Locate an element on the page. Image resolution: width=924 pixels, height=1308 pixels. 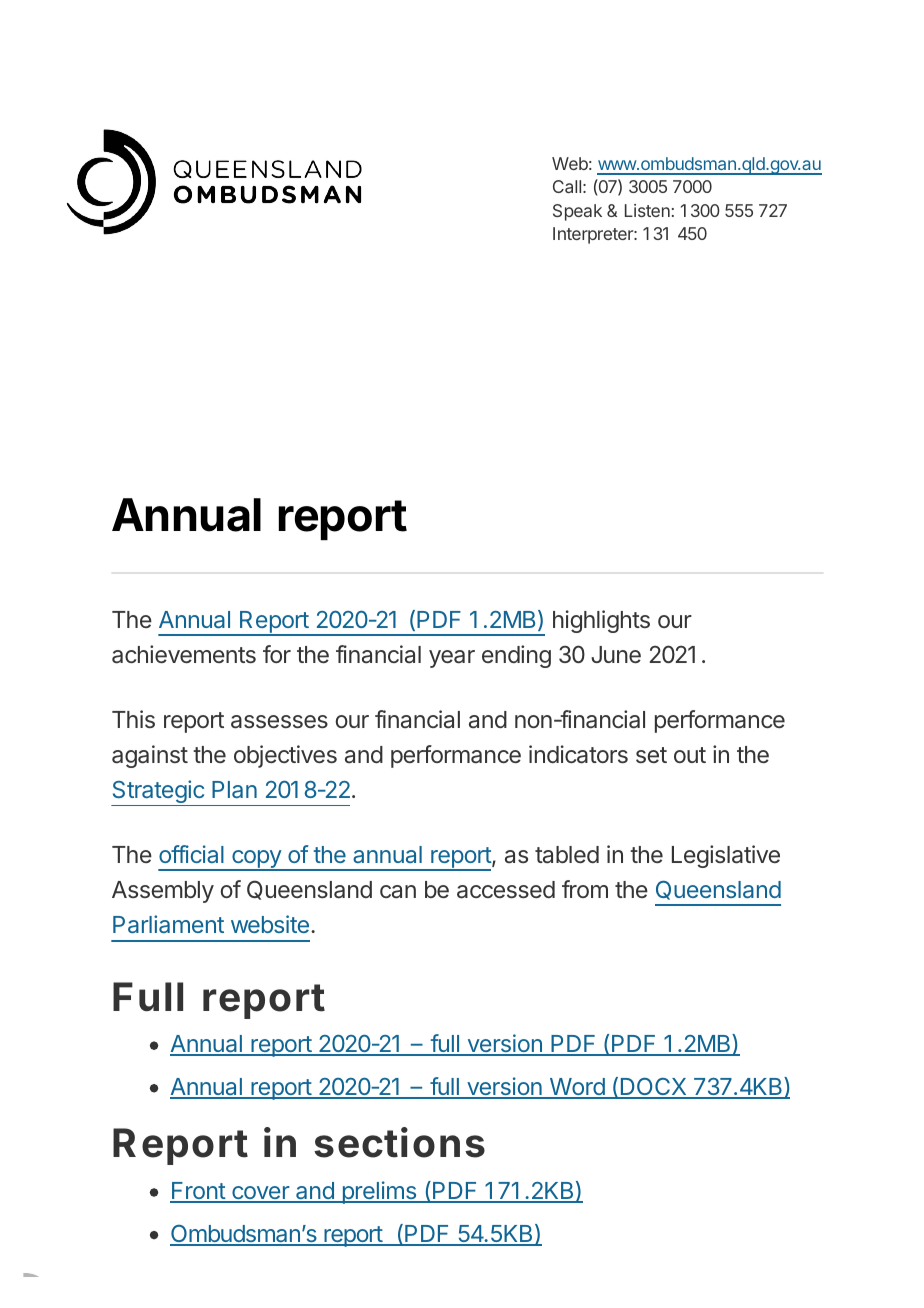
Speak is located at coordinates (577, 212).
